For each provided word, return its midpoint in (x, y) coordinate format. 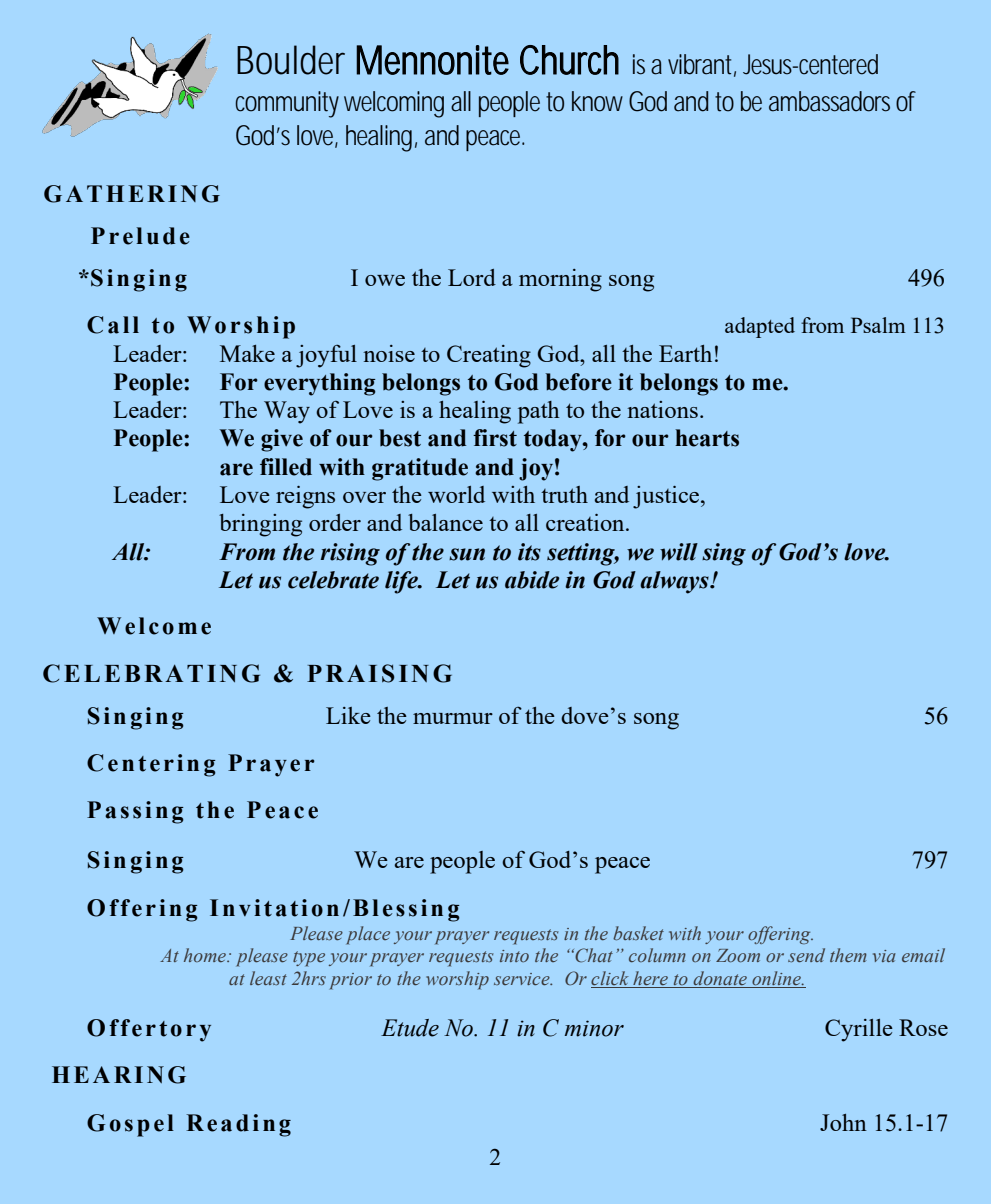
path (539, 412)
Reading (238, 1125)
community (287, 104)
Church (569, 60)
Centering (151, 765)
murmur (453, 718)
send (806, 955)
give (282, 440)
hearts (707, 438)
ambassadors (829, 101)
